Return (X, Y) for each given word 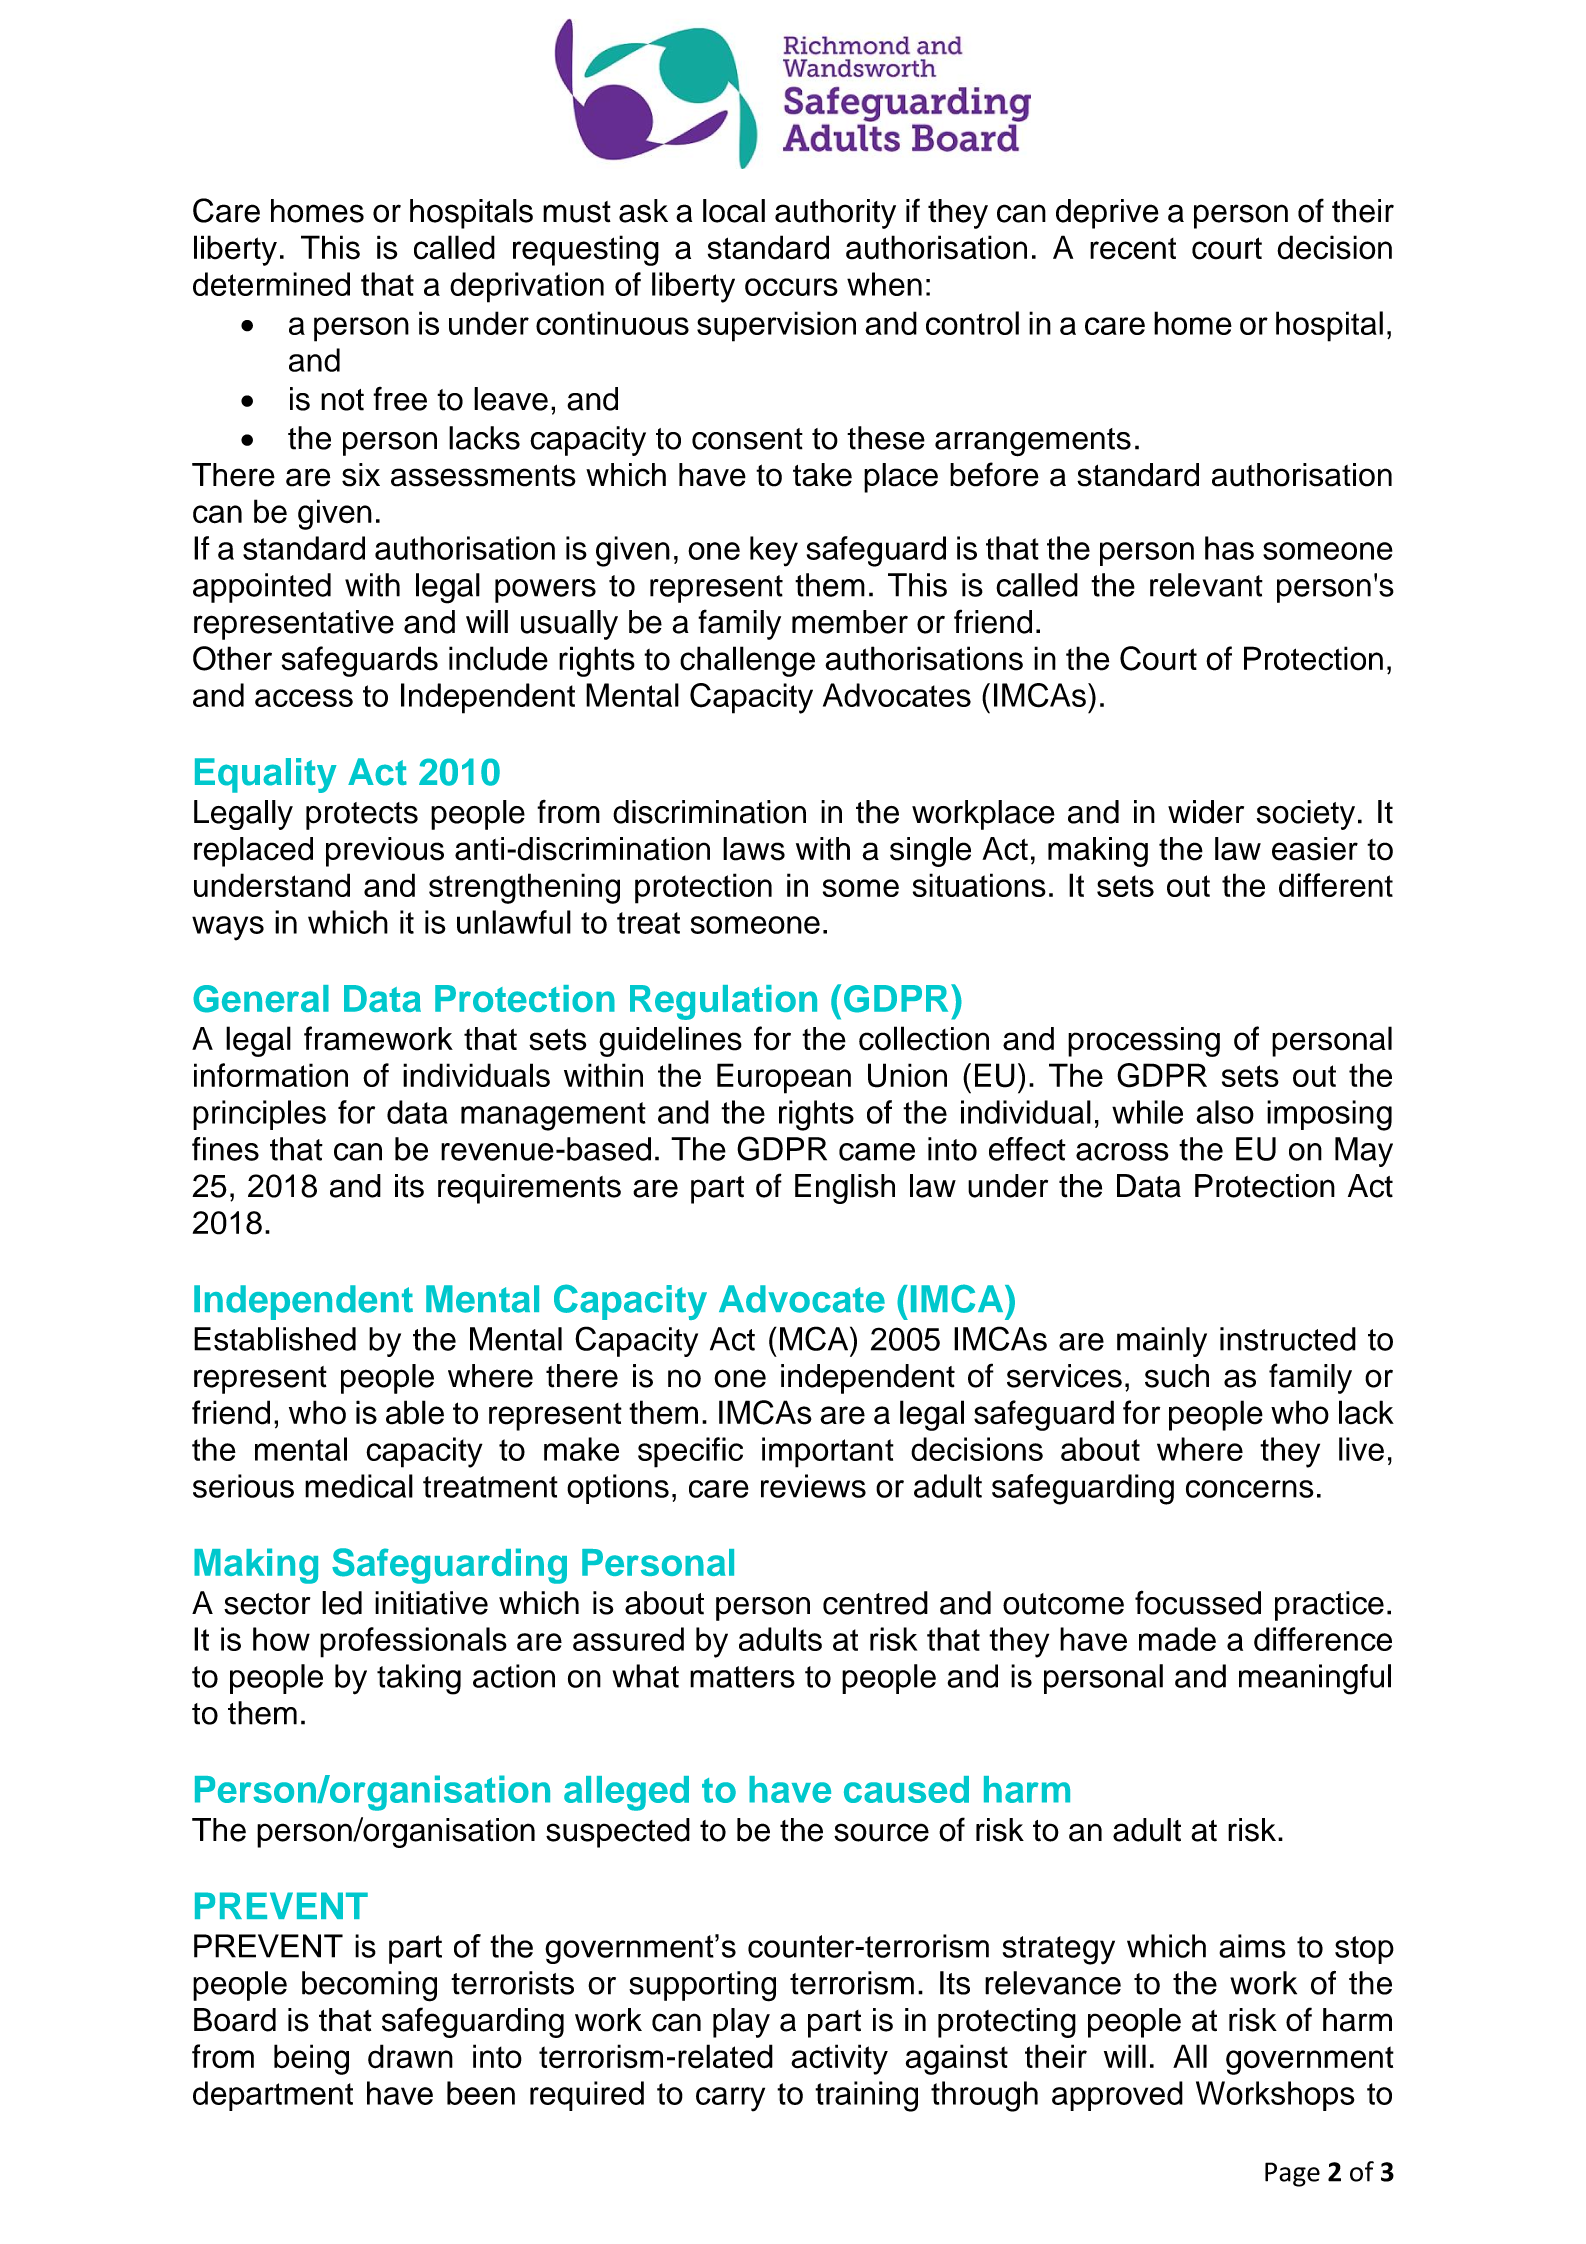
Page (1292, 2174)
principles (259, 1115)
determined (271, 284)
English (845, 1189)
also (1225, 1112)
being (311, 2059)
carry (730, 2099)
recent (1133, 249)
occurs (791, 287)
